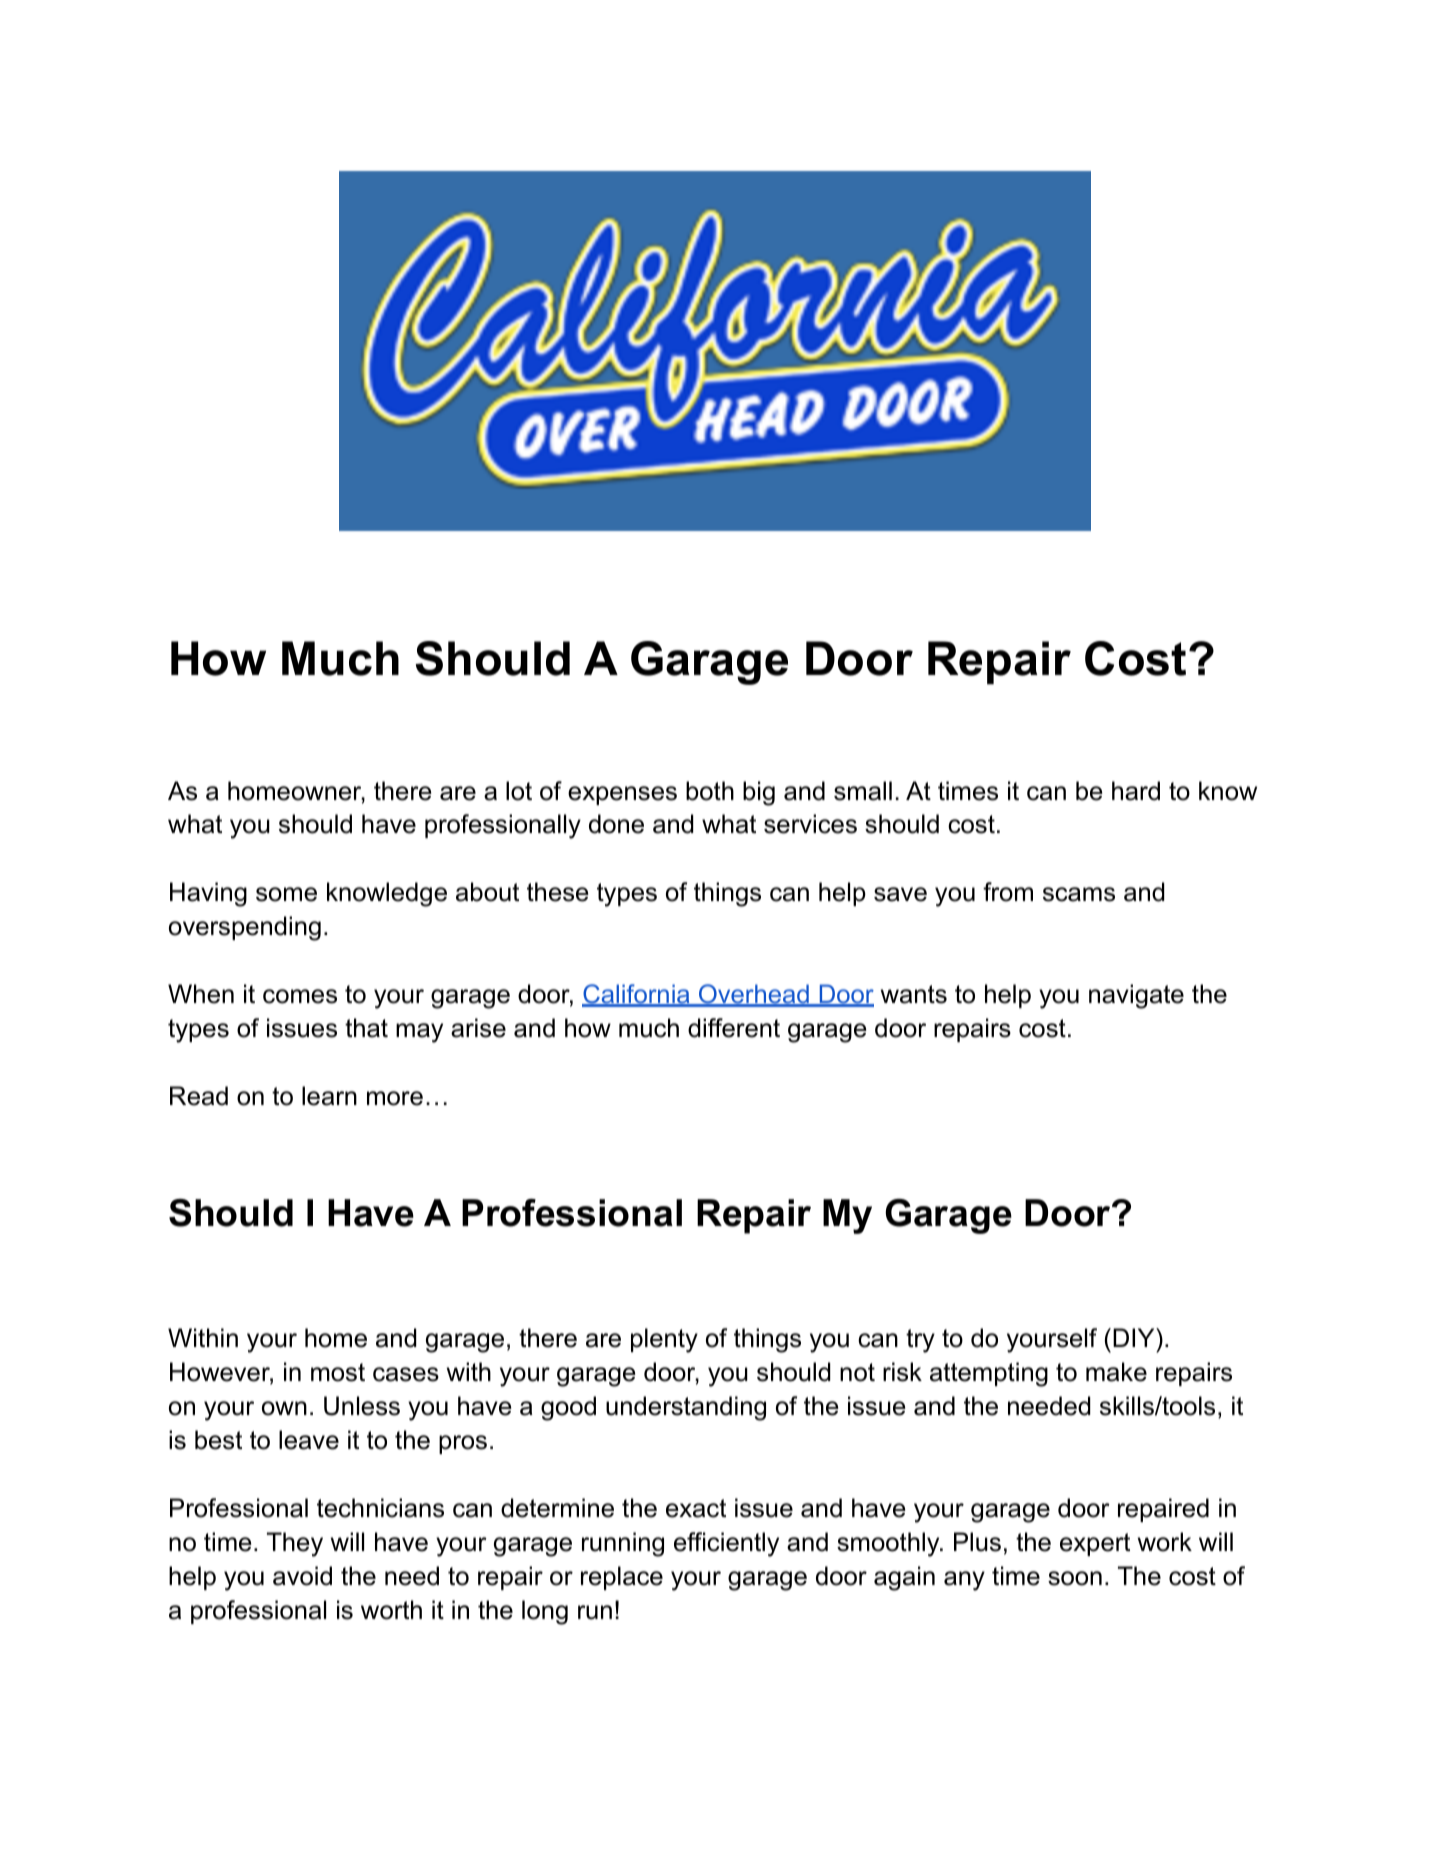 This document has height=1850, width=1430. What do you see at coordinates (1136, 791) in the document?
I see `hard` at bounding box center [1136, 791].
